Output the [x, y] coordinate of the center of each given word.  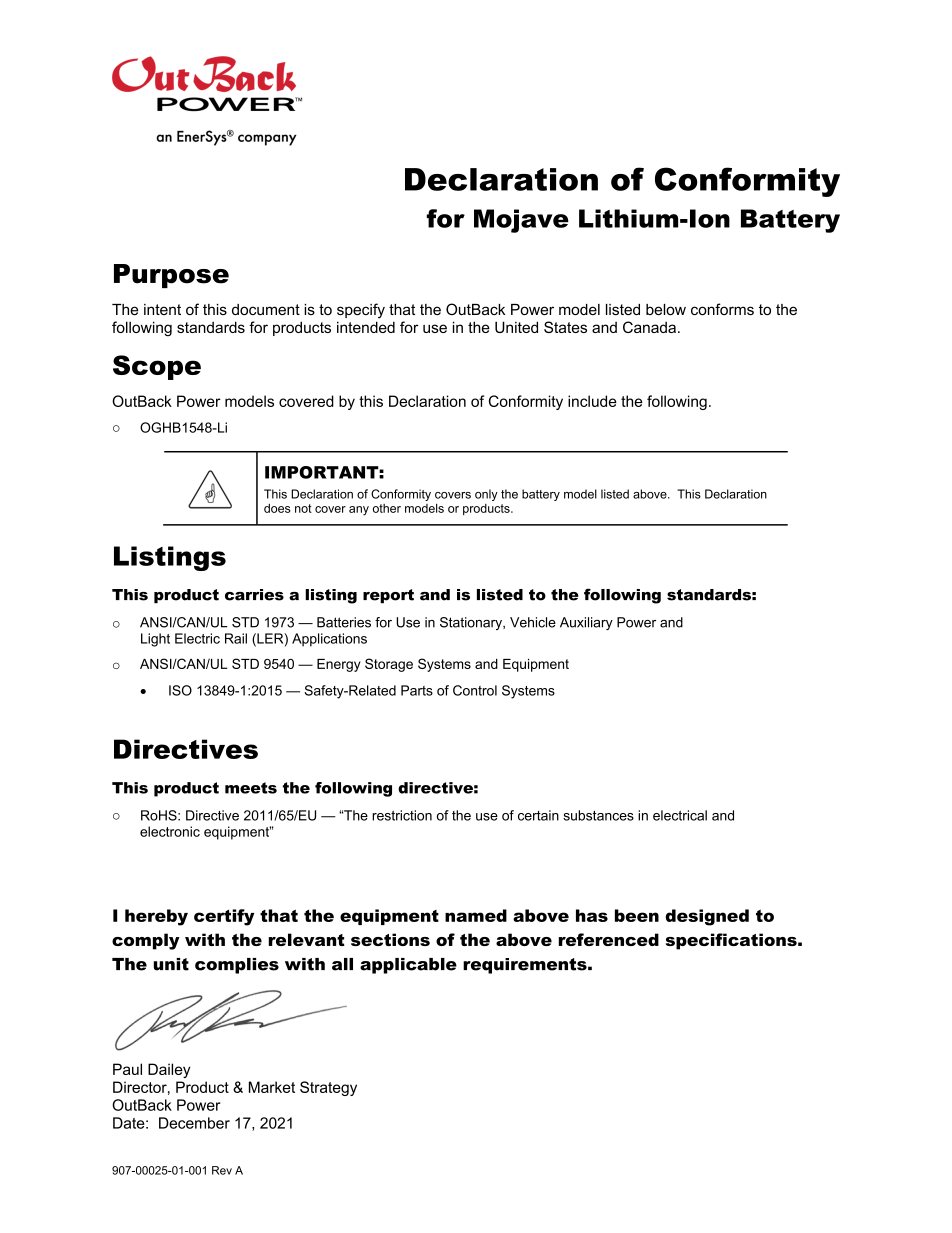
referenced [608, 939]
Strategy [328, 1088]
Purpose [171, 276]
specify [361, 311]
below [666, 309]
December [194, 1123]
